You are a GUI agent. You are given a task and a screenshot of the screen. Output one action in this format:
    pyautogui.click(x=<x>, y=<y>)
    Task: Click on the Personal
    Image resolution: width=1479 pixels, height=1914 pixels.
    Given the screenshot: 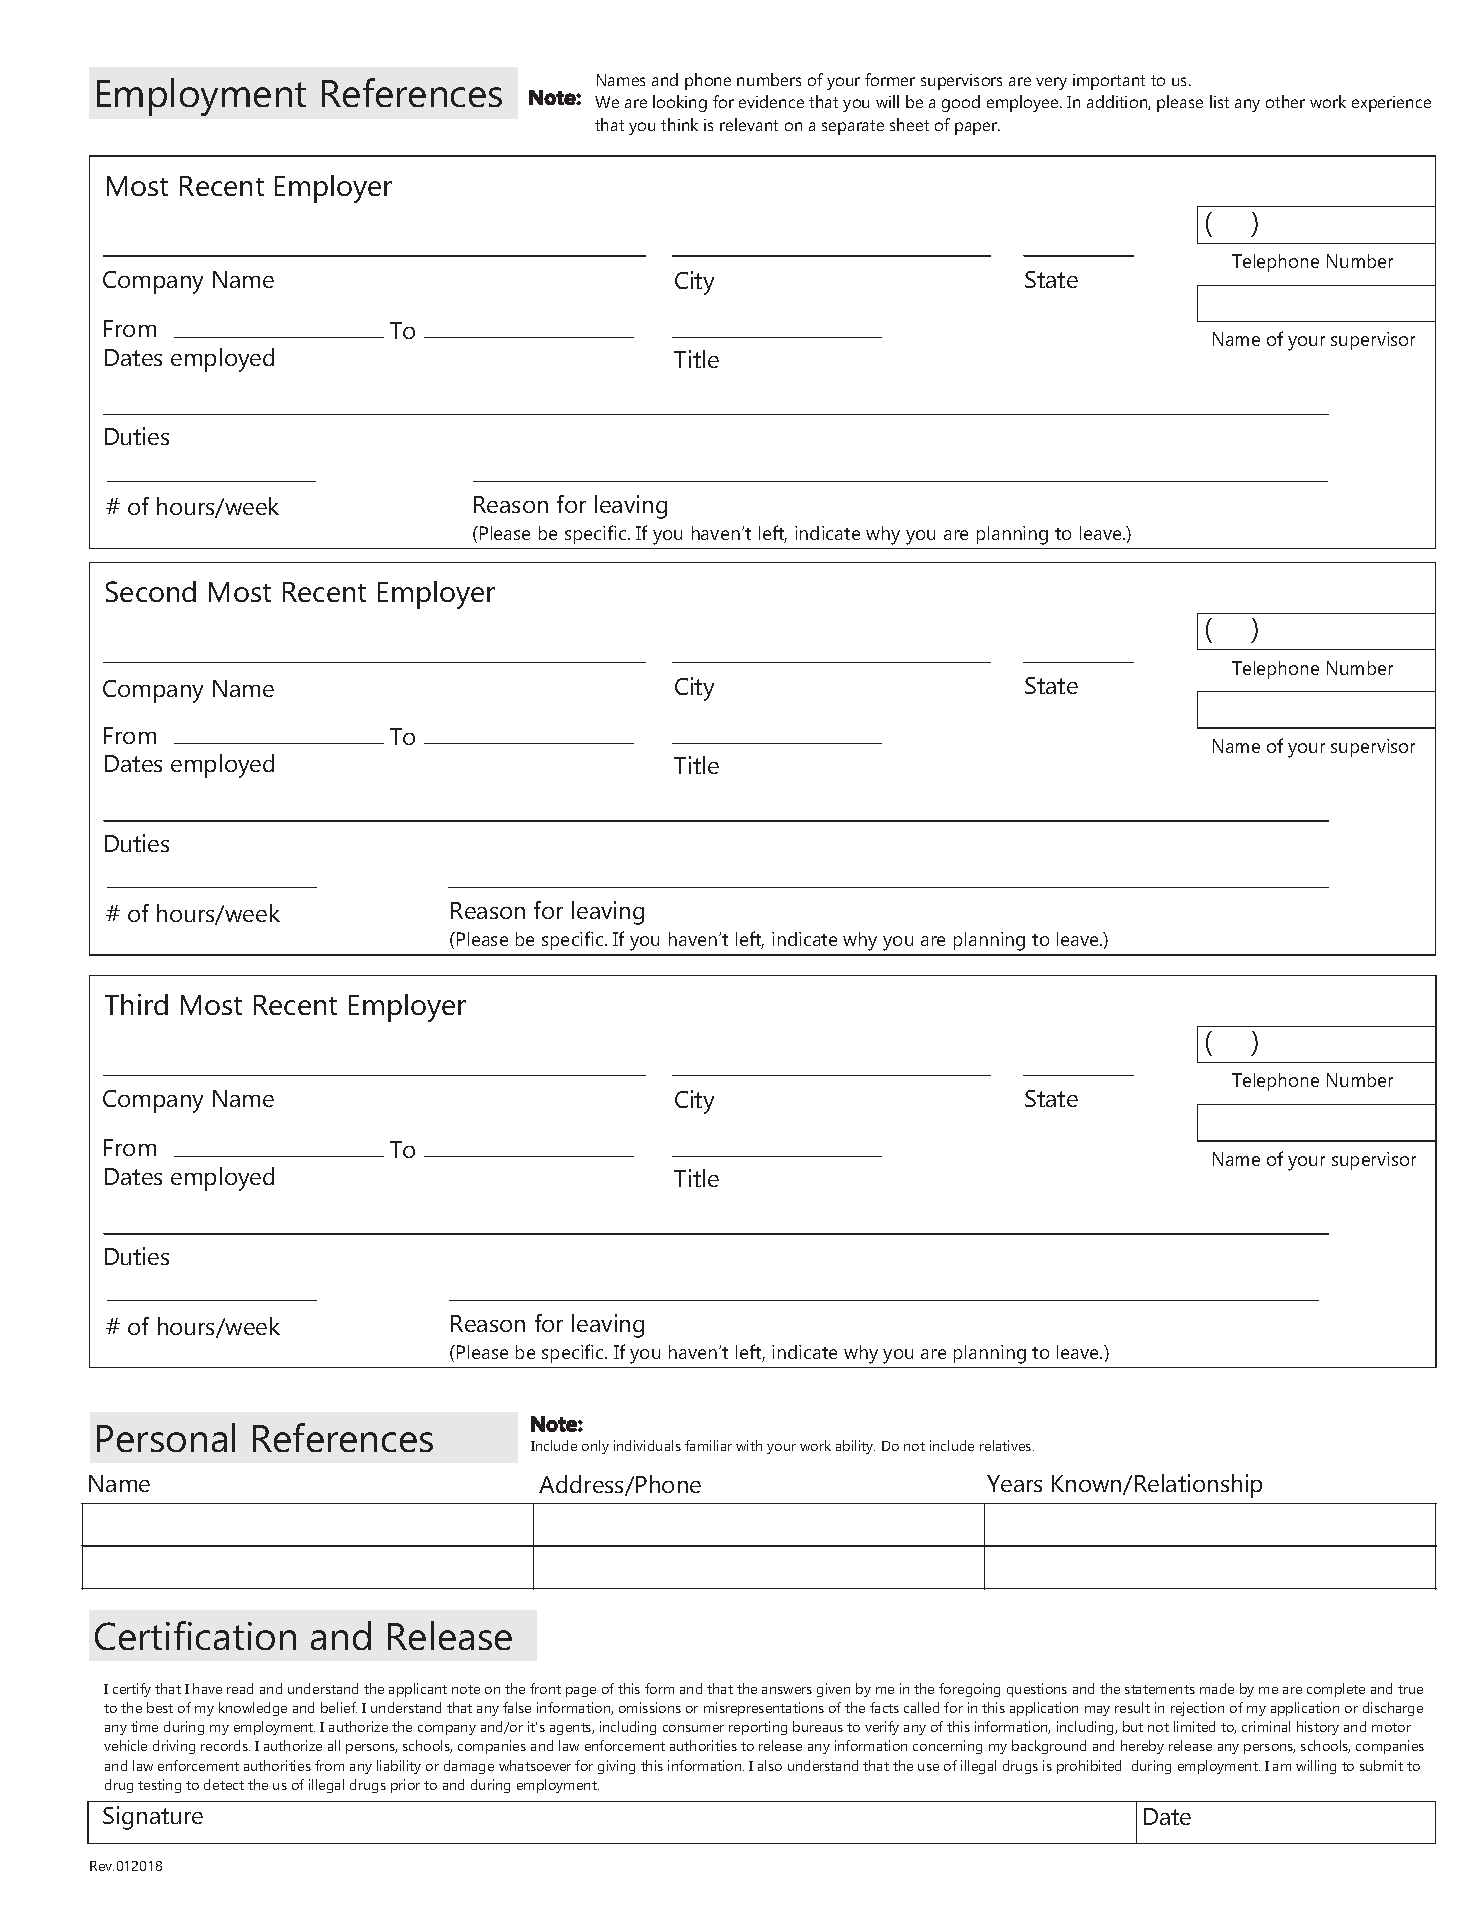 What is the action you would take?
    pyautogui.click(x=166, y=1437)
